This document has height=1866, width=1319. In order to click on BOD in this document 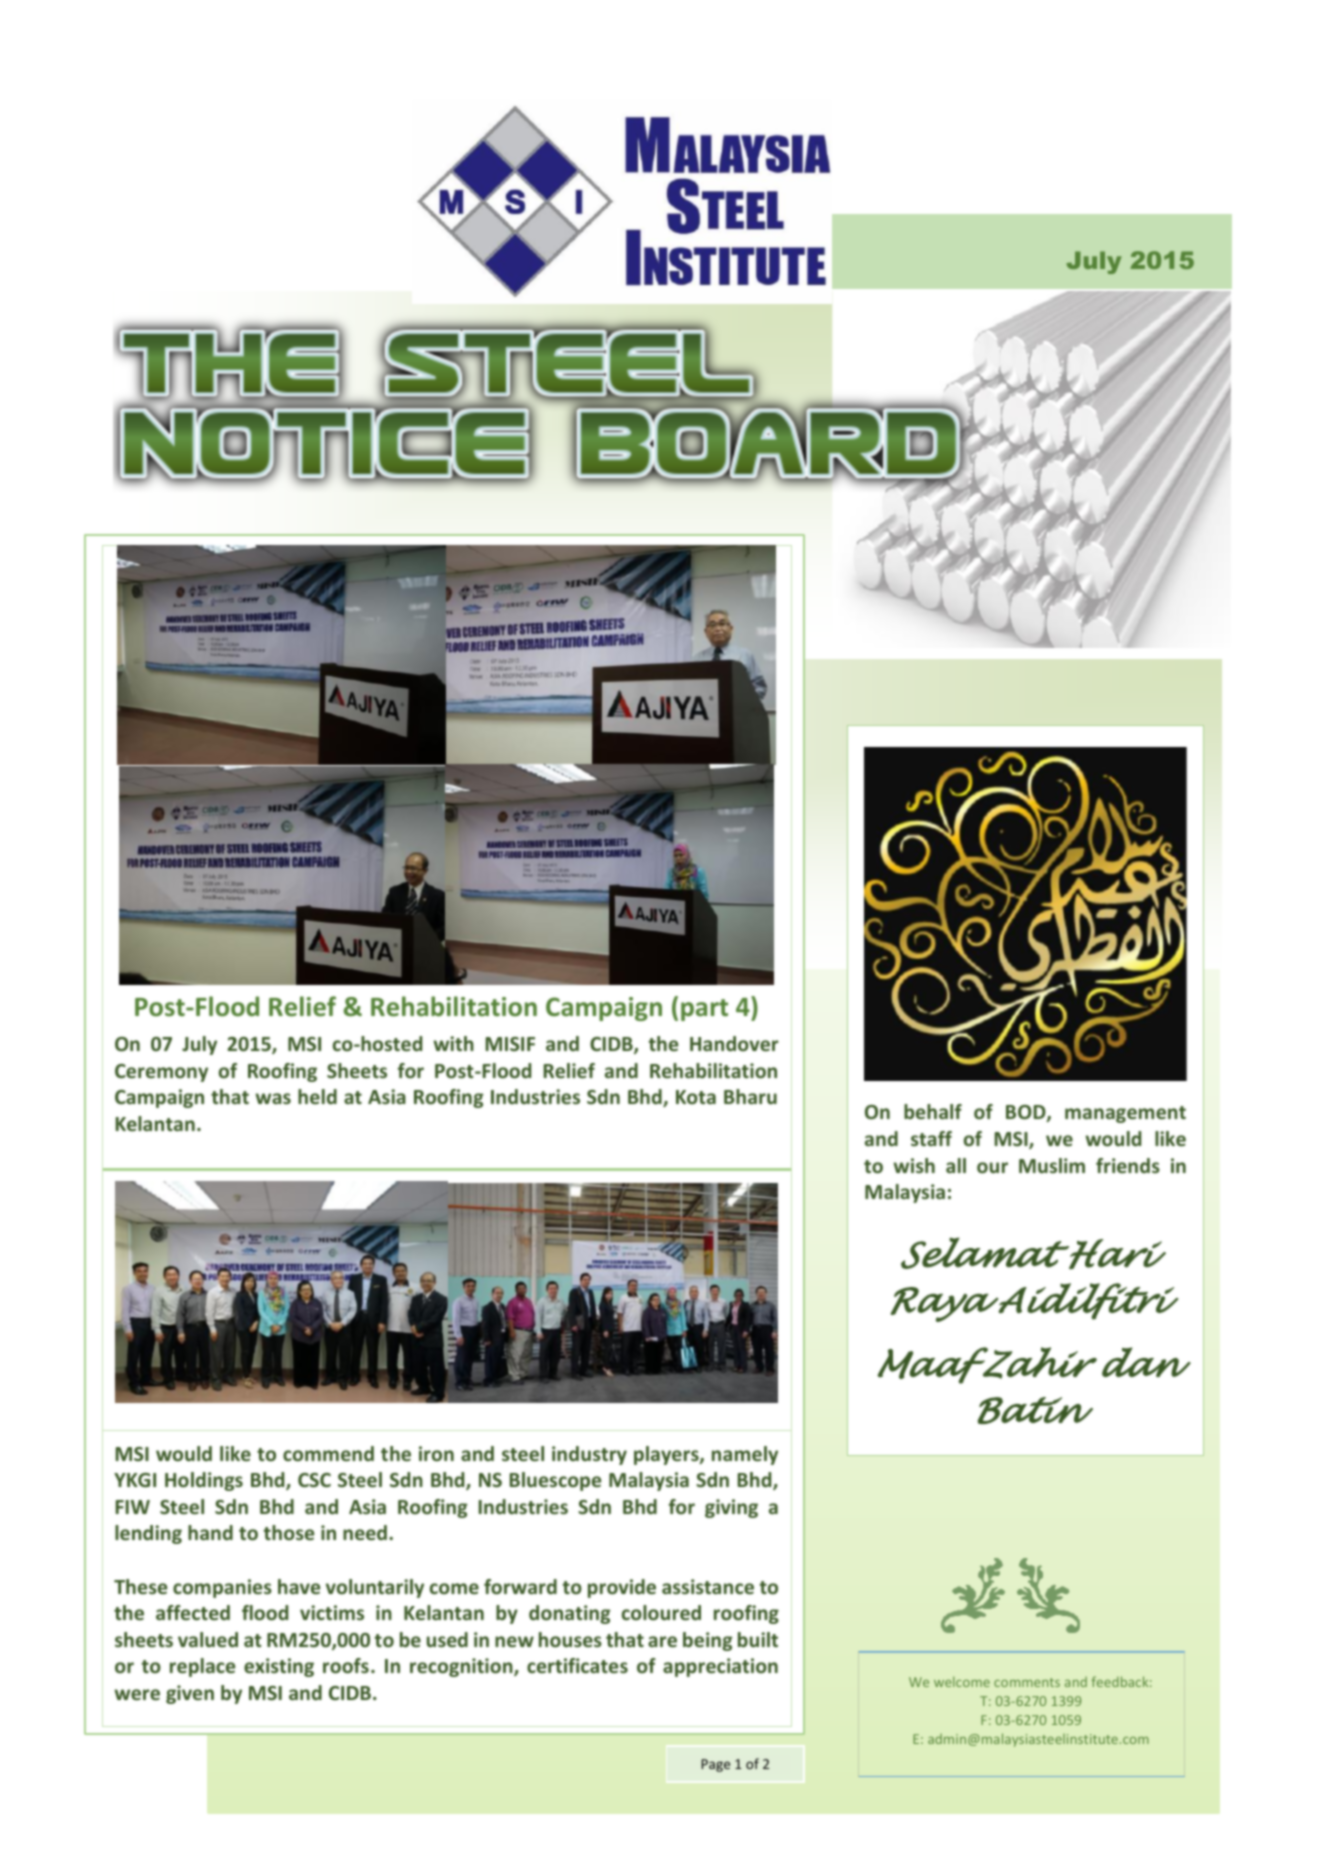, I will do `click(1027, 1113)`.
